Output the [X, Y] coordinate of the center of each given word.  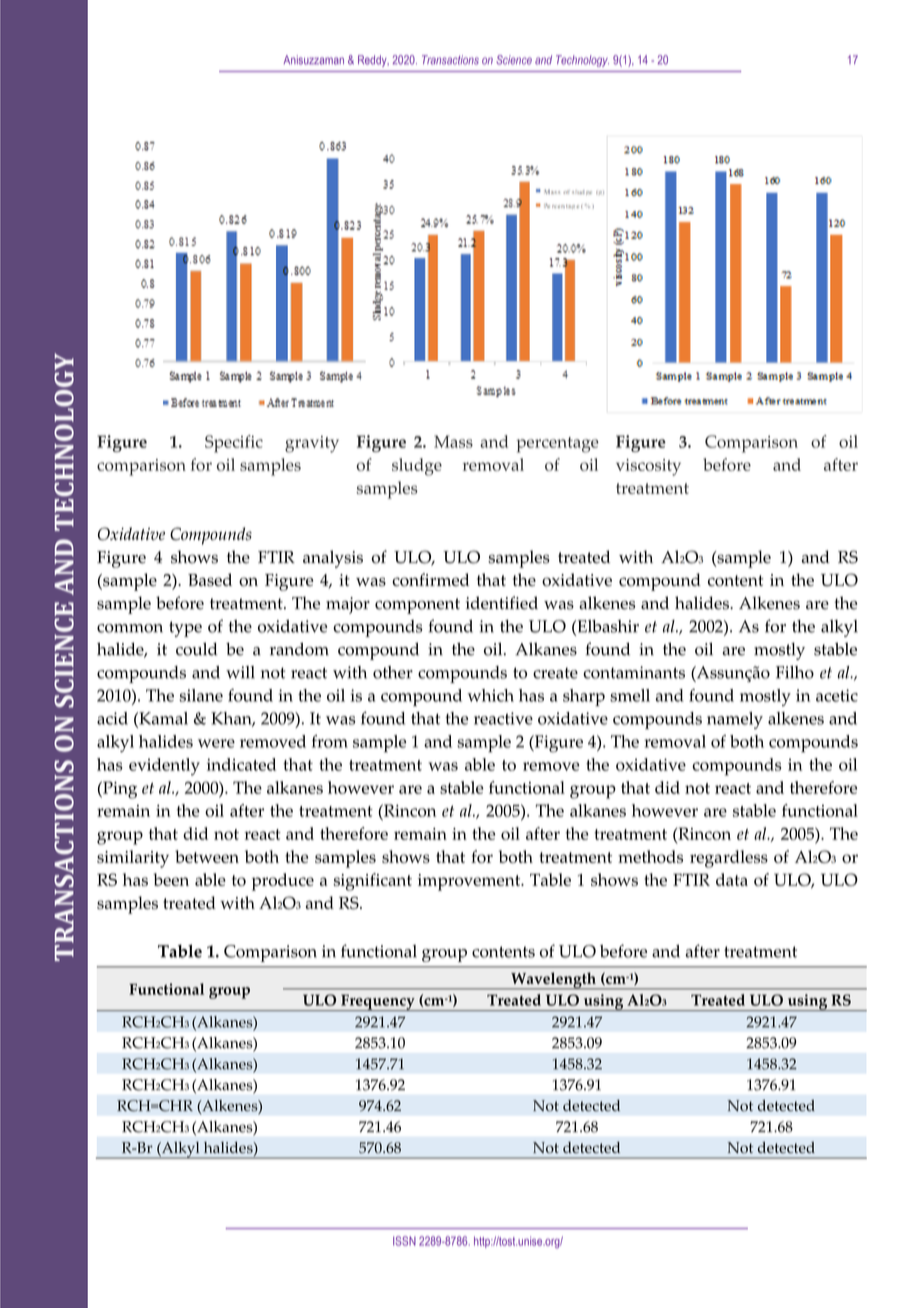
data [732, 879]
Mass [453, 441]
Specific [234, 444]
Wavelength [553, 981]
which [491, 695]
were [216, 743]
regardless [729, 859]
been [171, 879]
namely [735, 720]
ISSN [404, 1241]
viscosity [648, 467]
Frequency [378, 1002]
